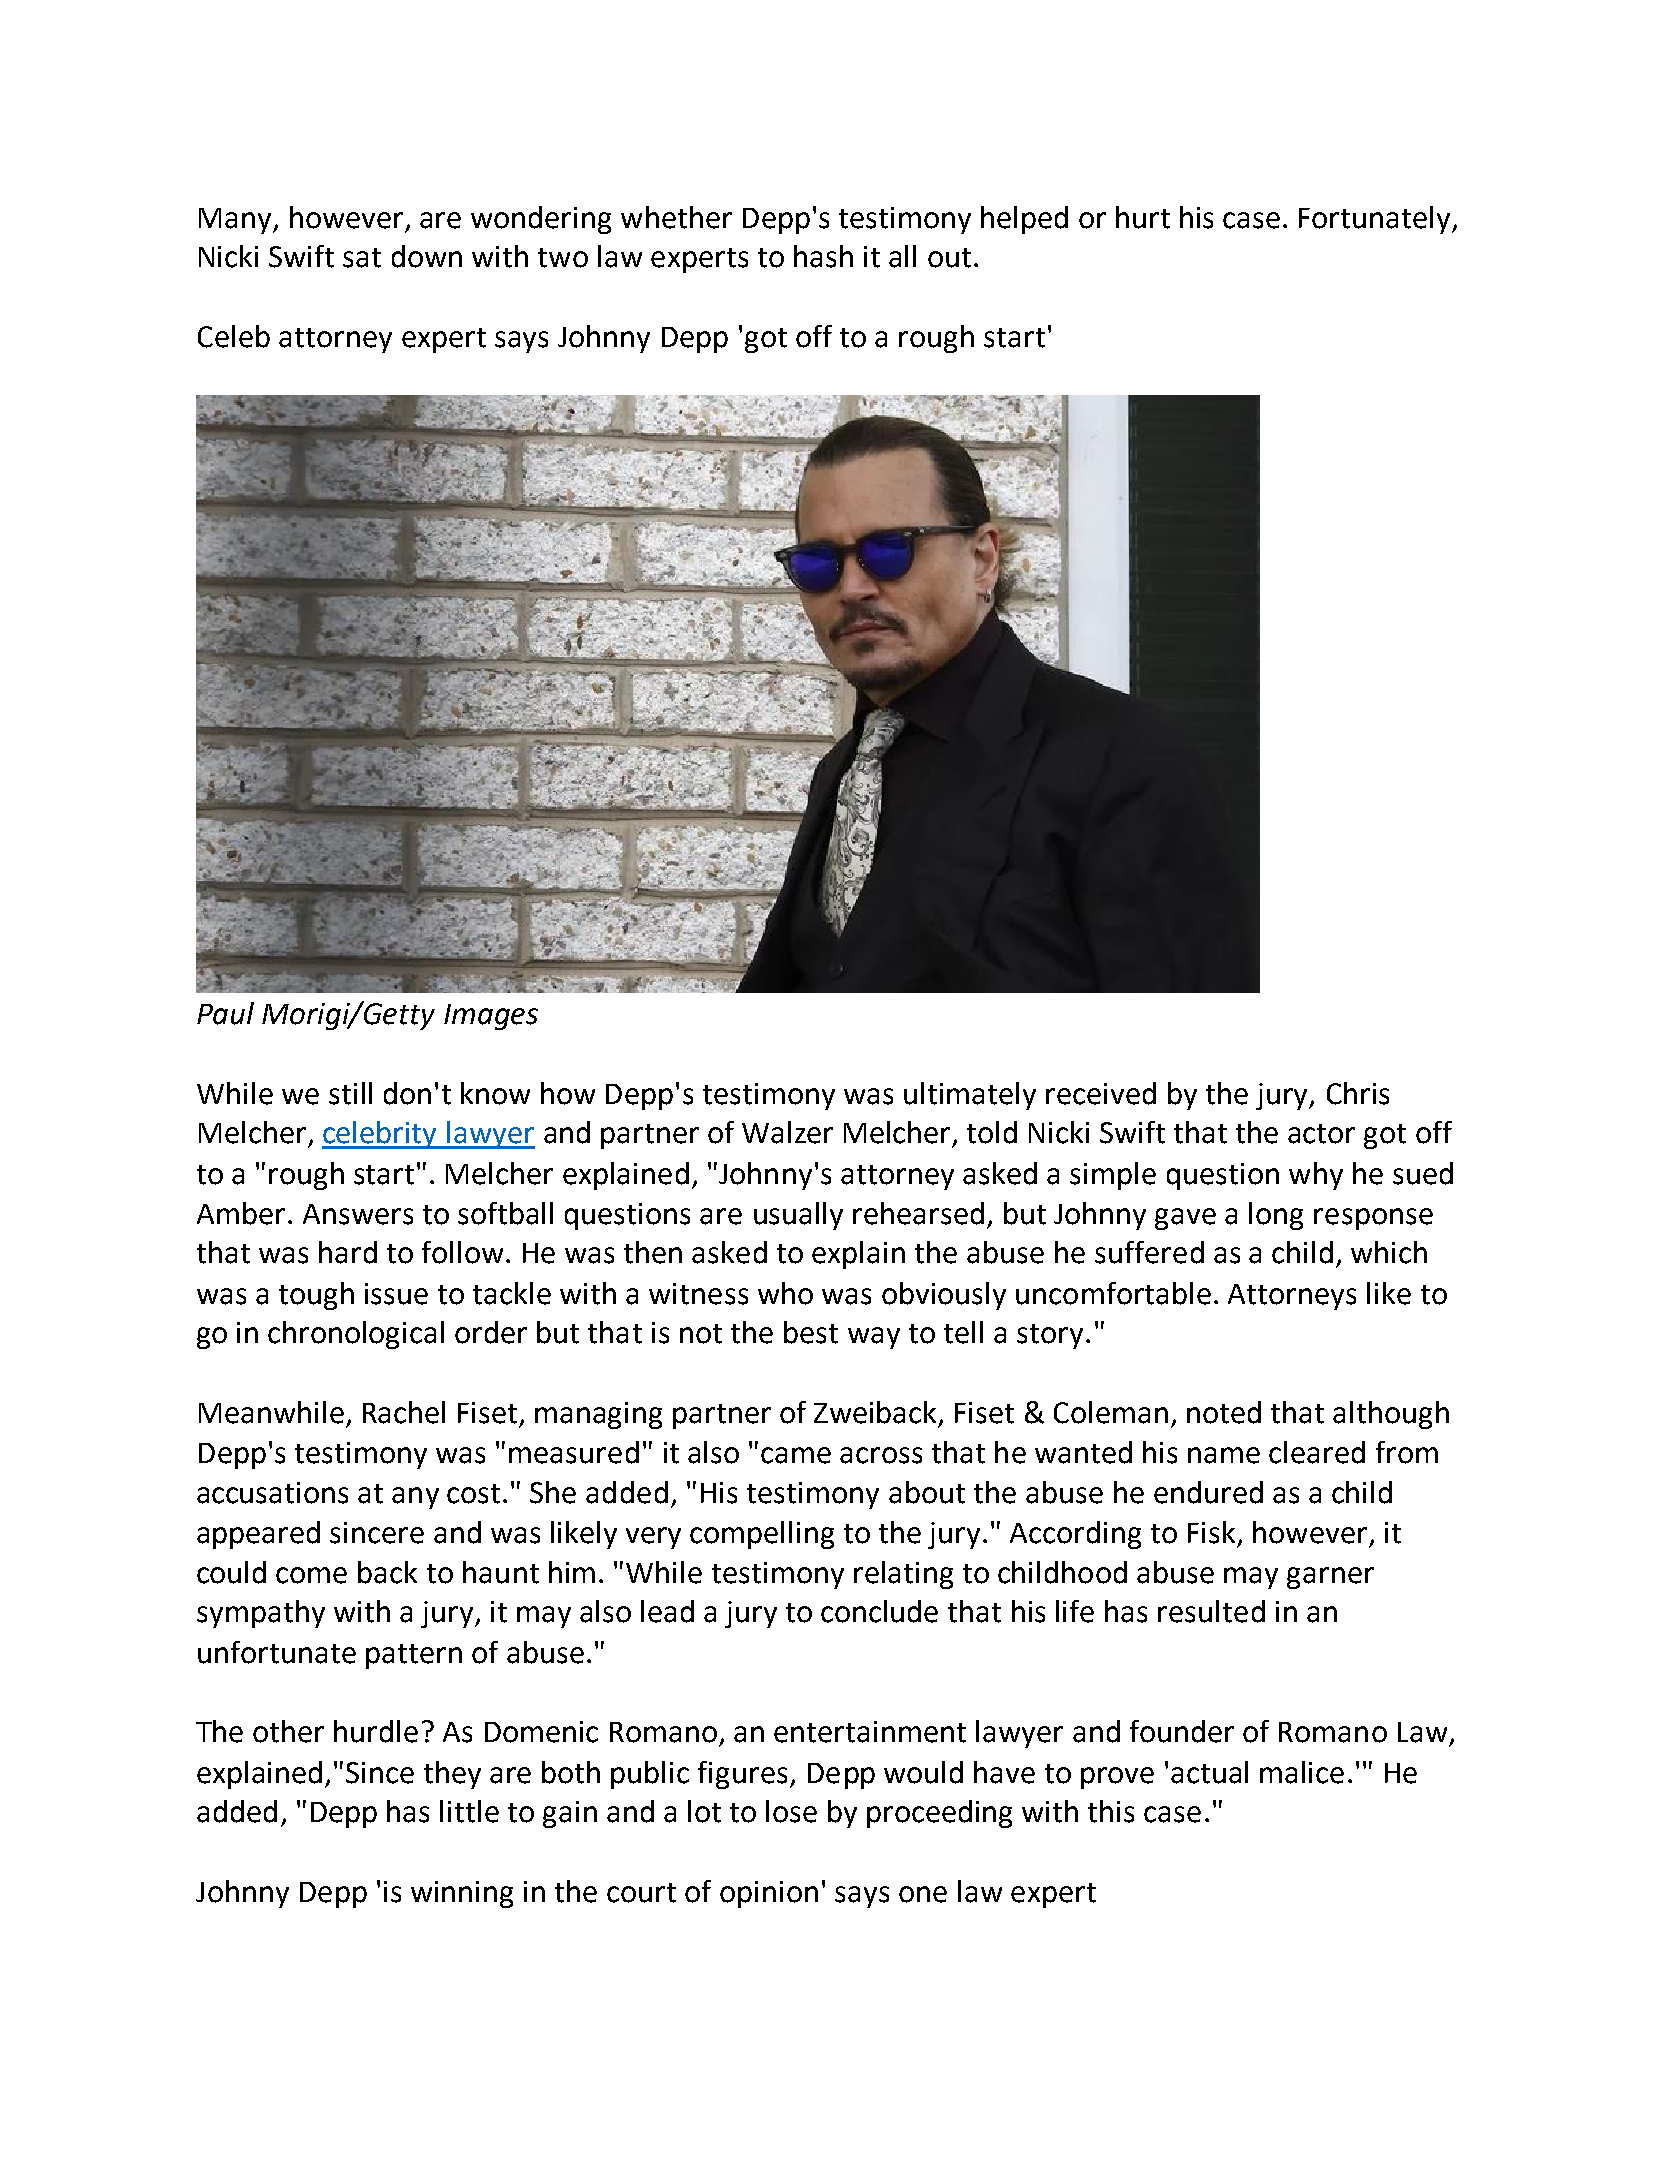  I want to click on two, so click(563, 258).
